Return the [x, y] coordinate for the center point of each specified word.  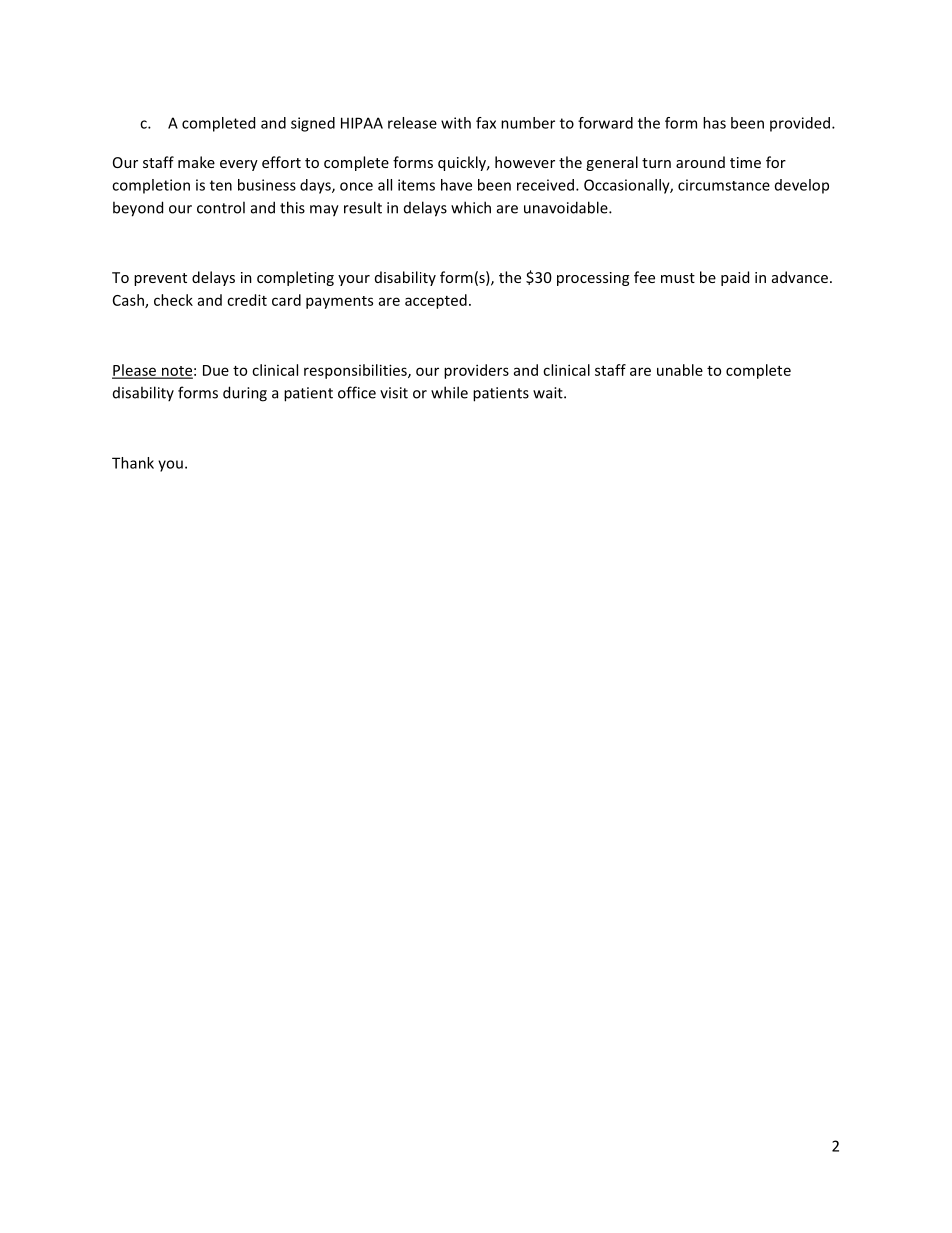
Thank [133, 463]
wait [549, 393]
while [449, 392]
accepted [436, 301]
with [456, 123]
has [714, 123]
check [173, 300]
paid [735, 278]
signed [313, 124]
